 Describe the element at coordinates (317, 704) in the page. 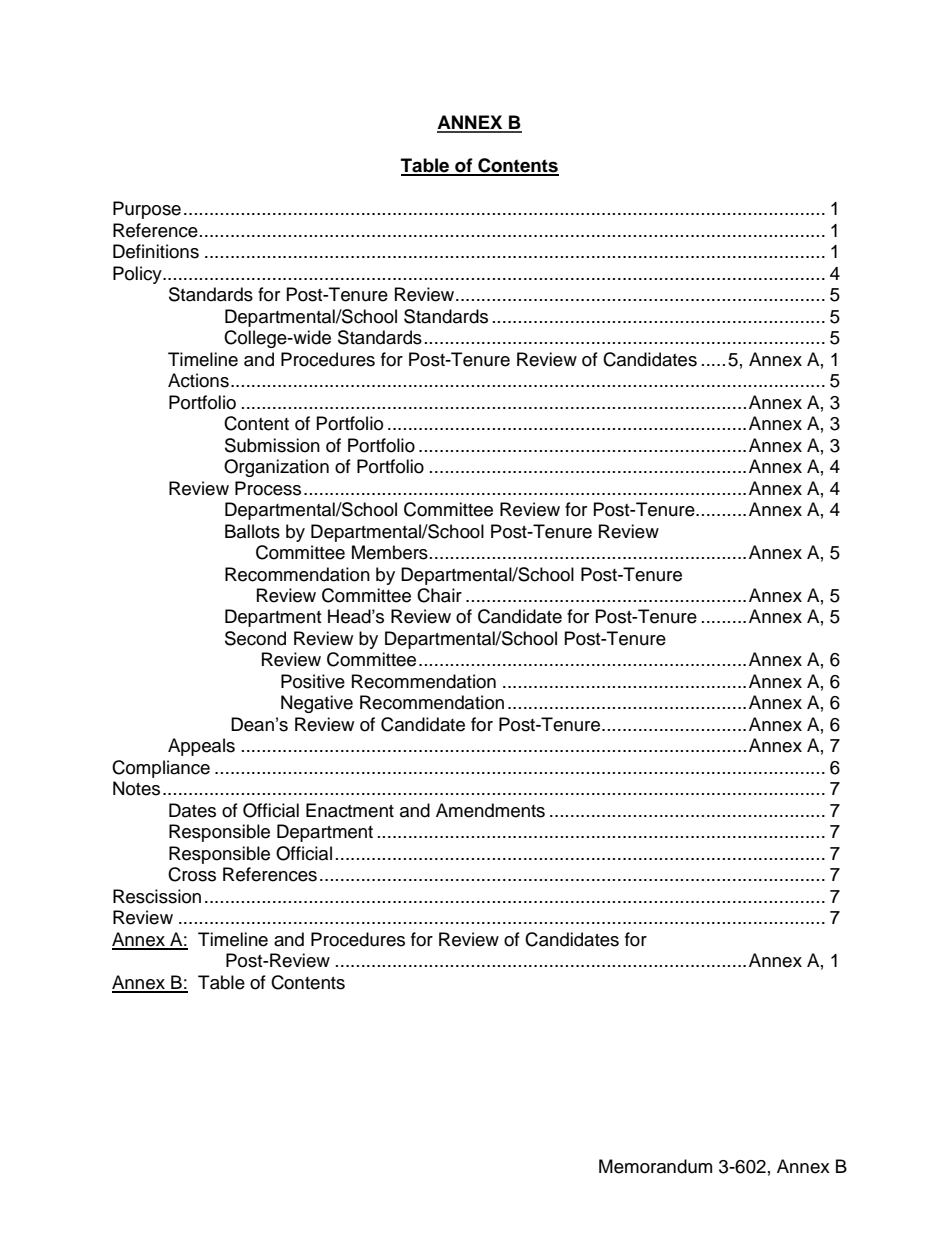

I see `Negative` at that location.
